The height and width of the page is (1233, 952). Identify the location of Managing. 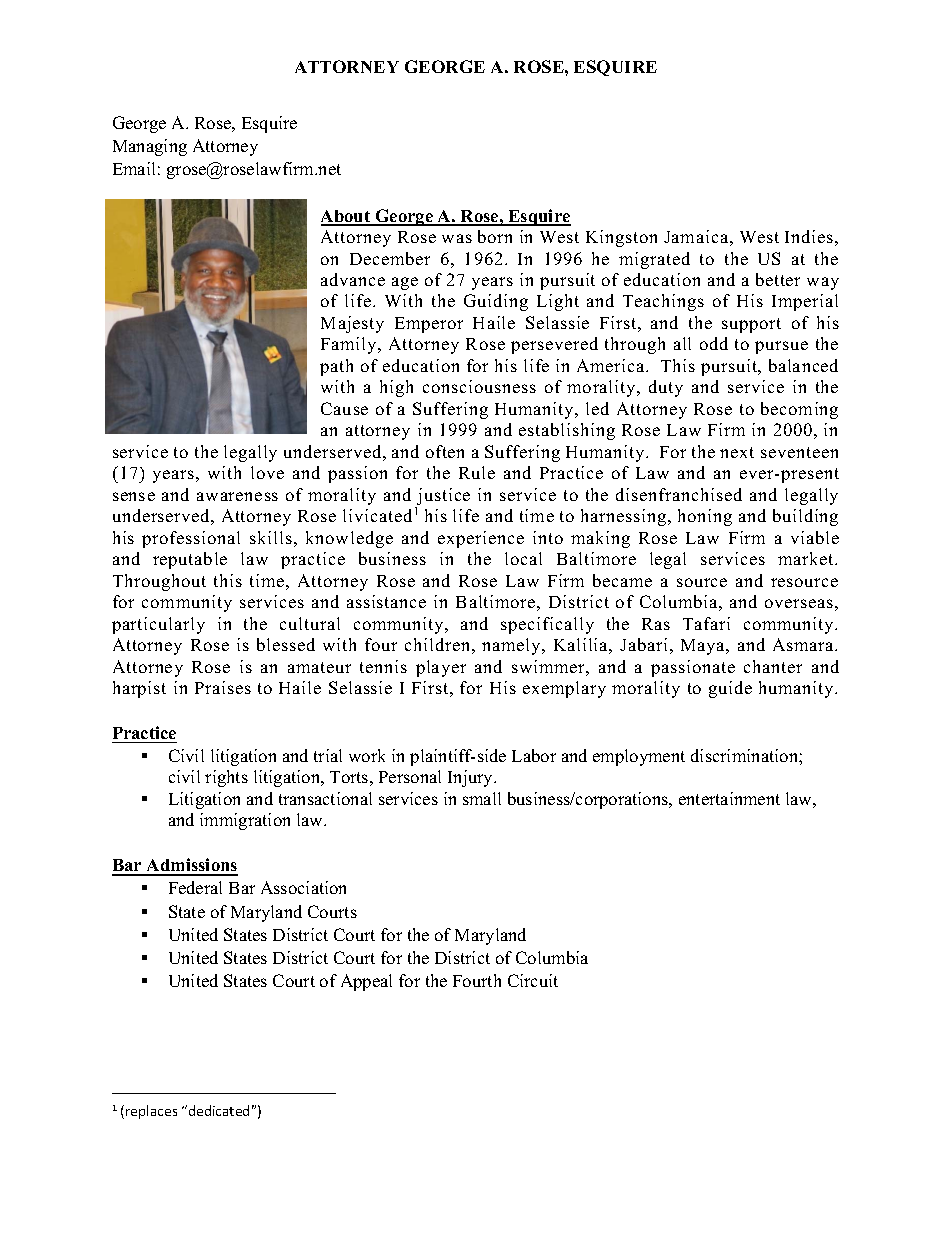
(150, 147).
